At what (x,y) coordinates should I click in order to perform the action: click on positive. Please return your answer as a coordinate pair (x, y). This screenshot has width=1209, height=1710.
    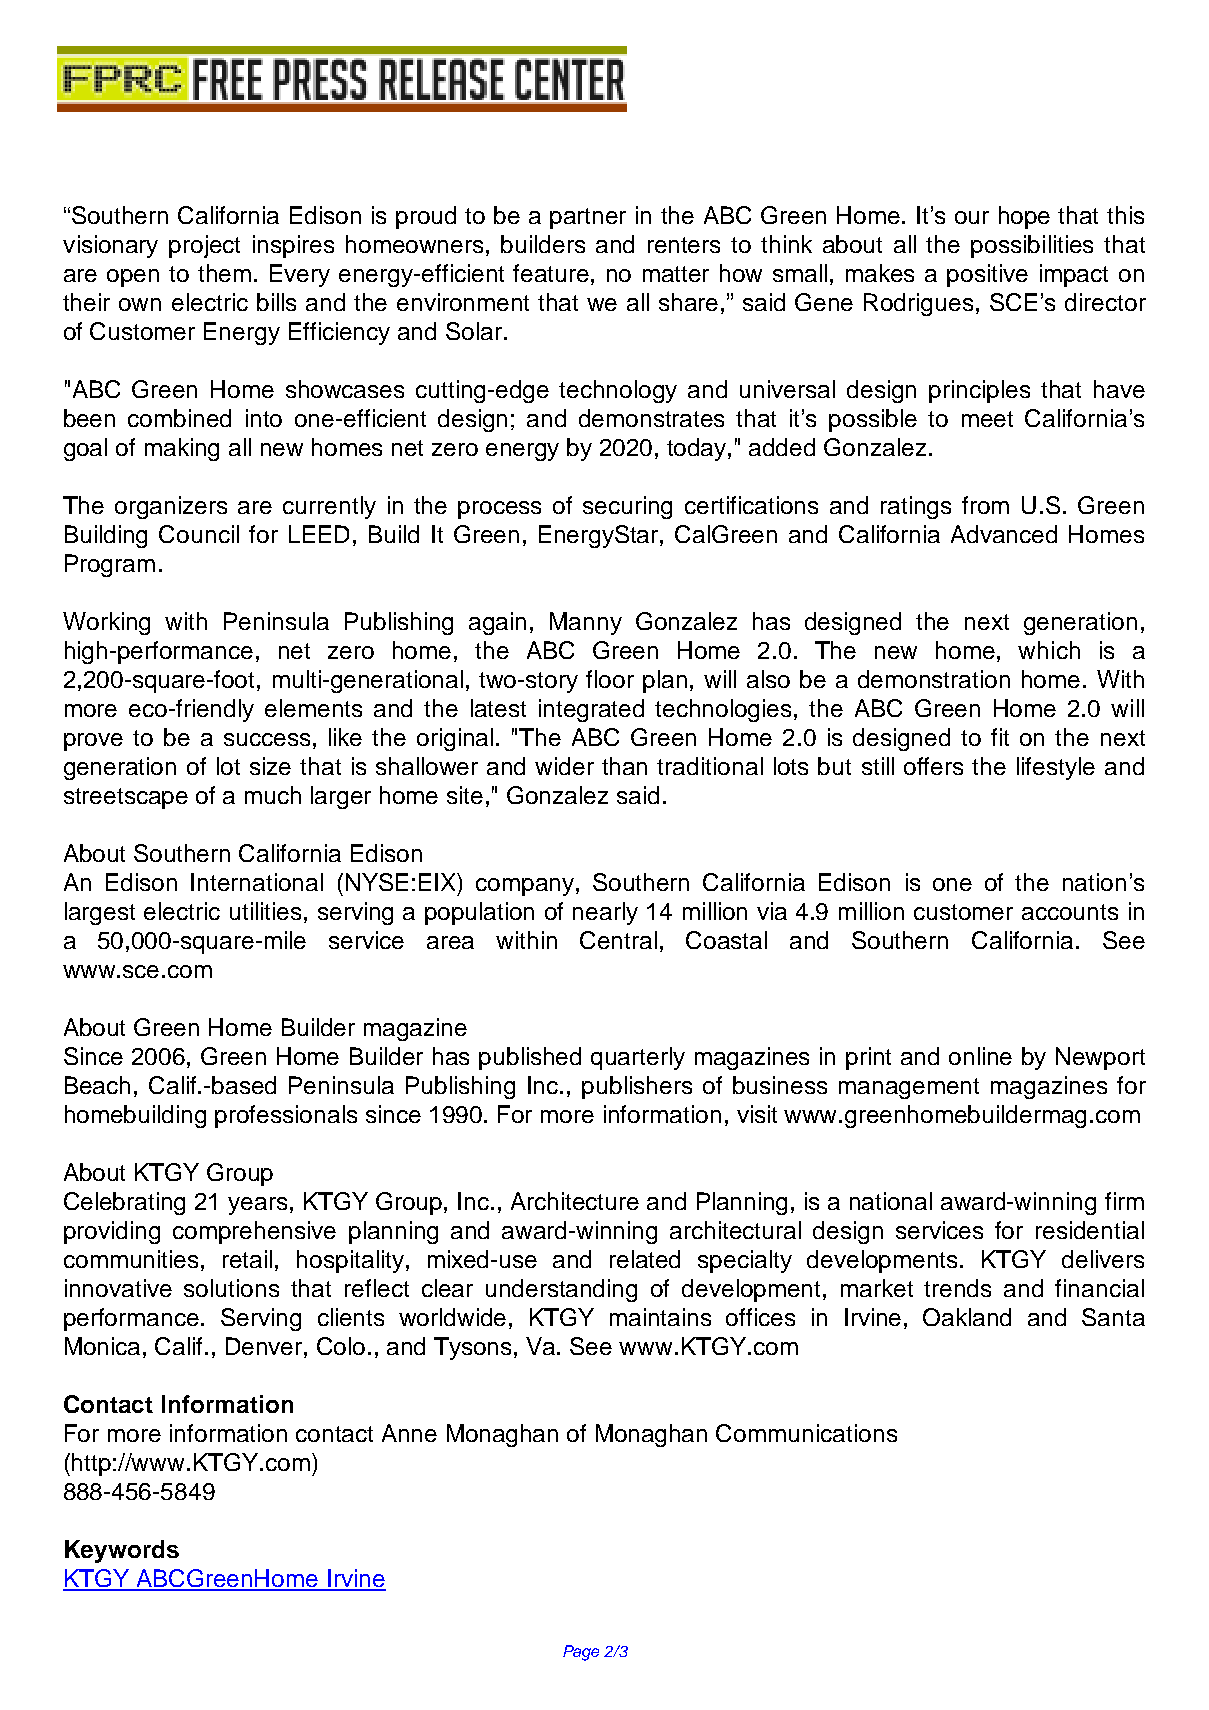
    Looking at the image, I should click on (987, 275).
